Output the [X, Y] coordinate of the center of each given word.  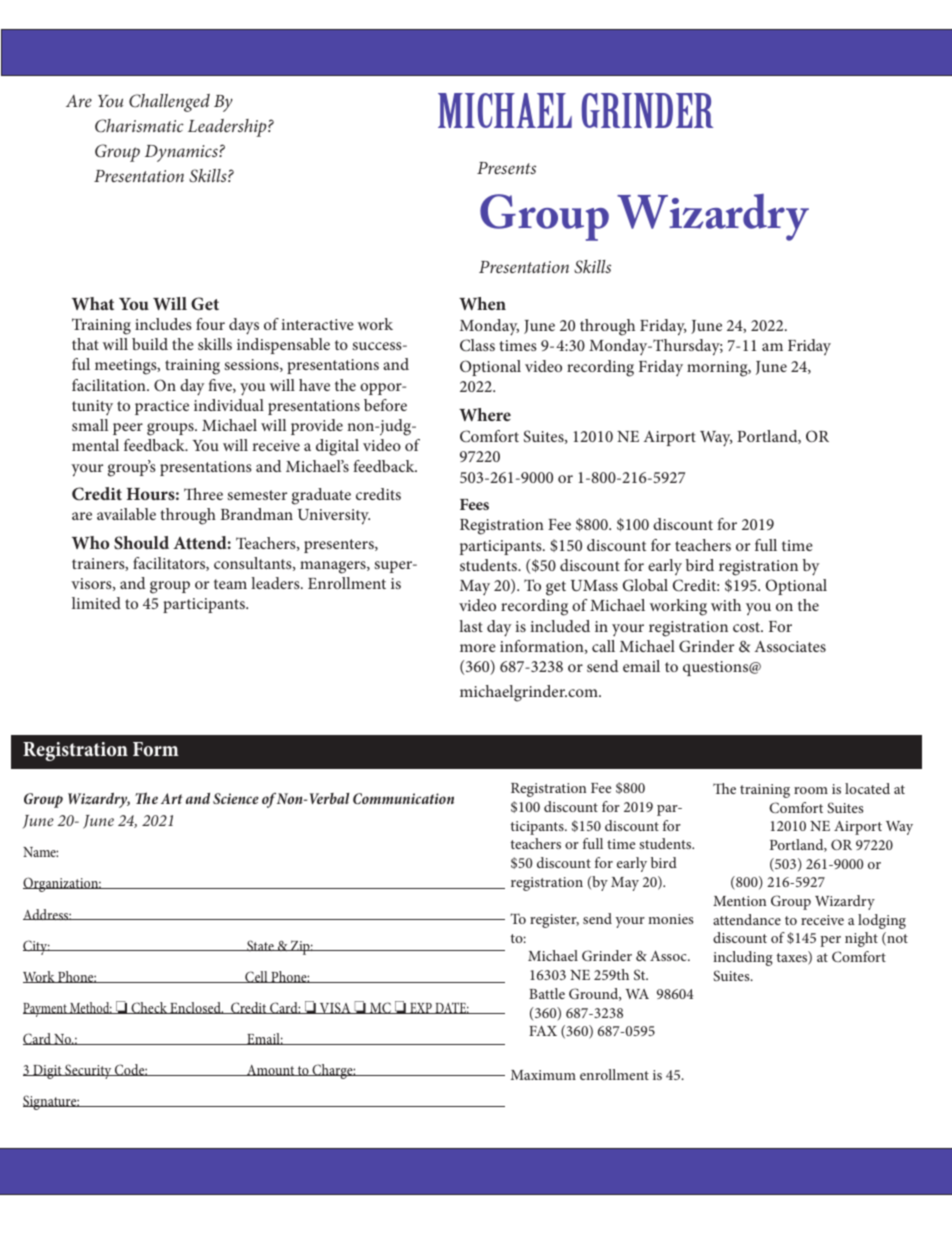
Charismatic [139, 126]
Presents [506, 168]
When [482, 303]
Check [149, 1008]
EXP [421, 1008]
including [743, 958]
